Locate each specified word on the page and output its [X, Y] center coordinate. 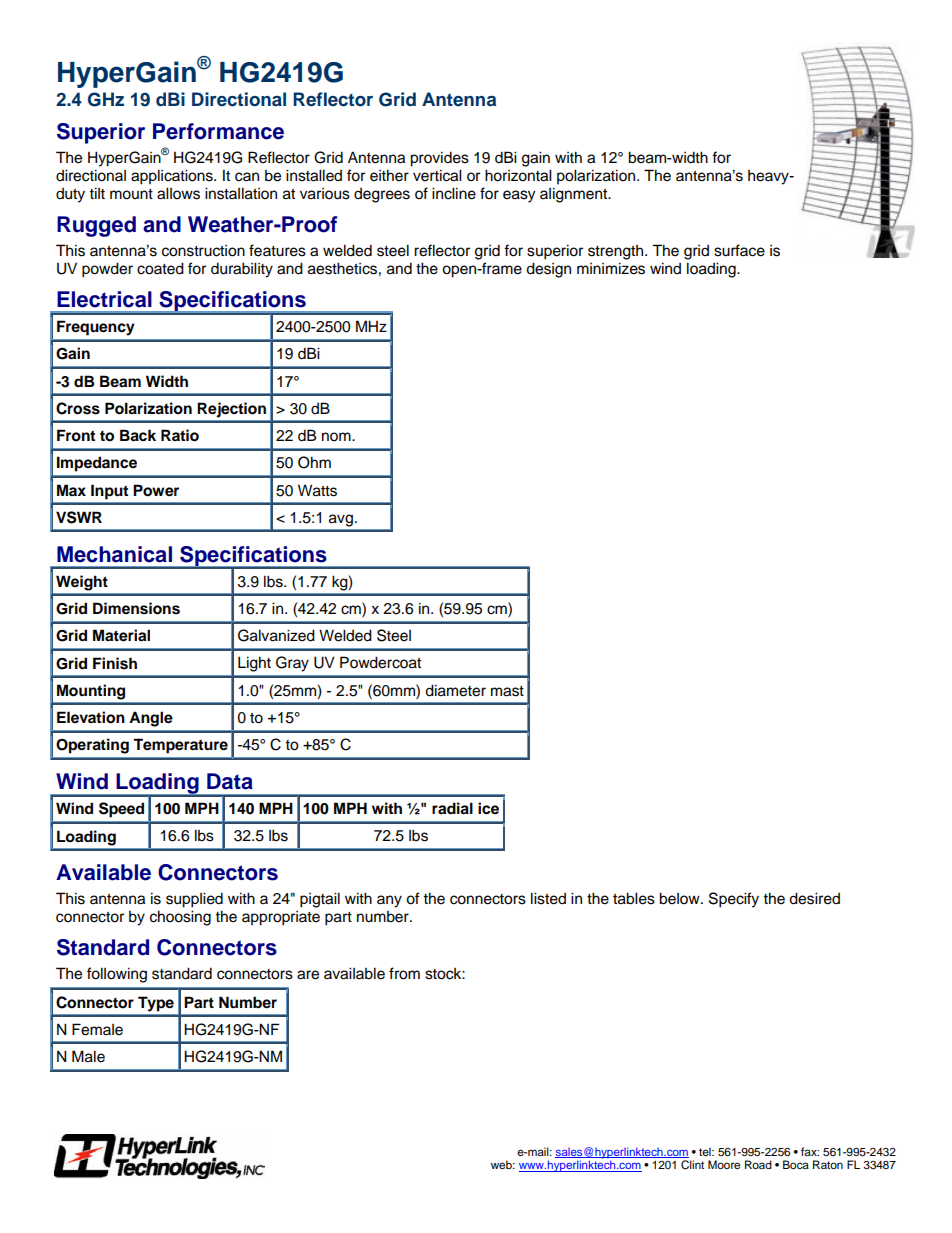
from [404, 973]
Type [156, 1004]
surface [739, 250]
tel [706, 1151]
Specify [734, 900]
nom [337, 437]
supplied [194, 900]
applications [173, 177]
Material [121, 635]
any [389, 901]
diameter [455, 690]
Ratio [180, 435]
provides [439, 159]
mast [507, 691]
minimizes [611, 268]
